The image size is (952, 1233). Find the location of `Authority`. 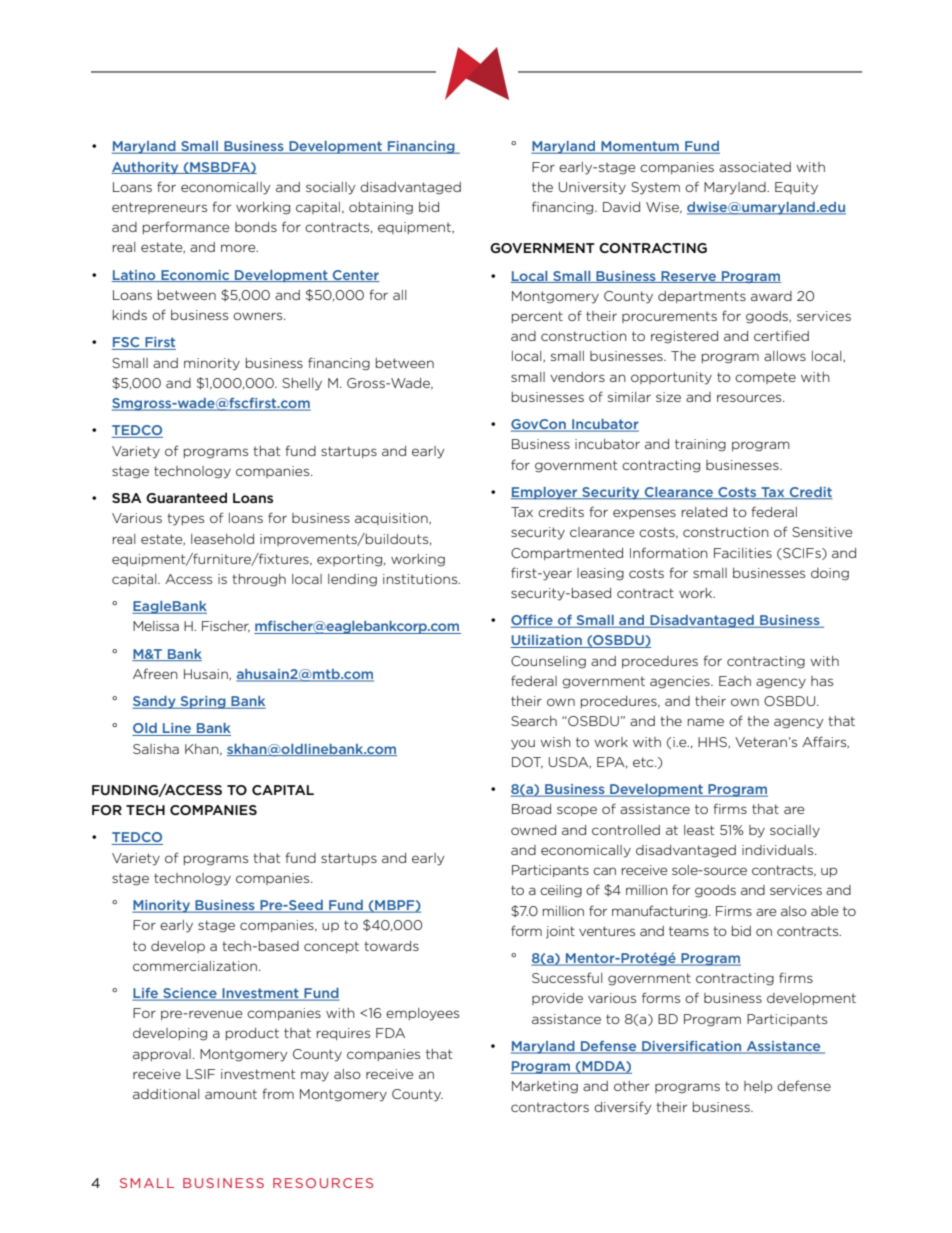

Authority is located at coordinates (146, 168).
